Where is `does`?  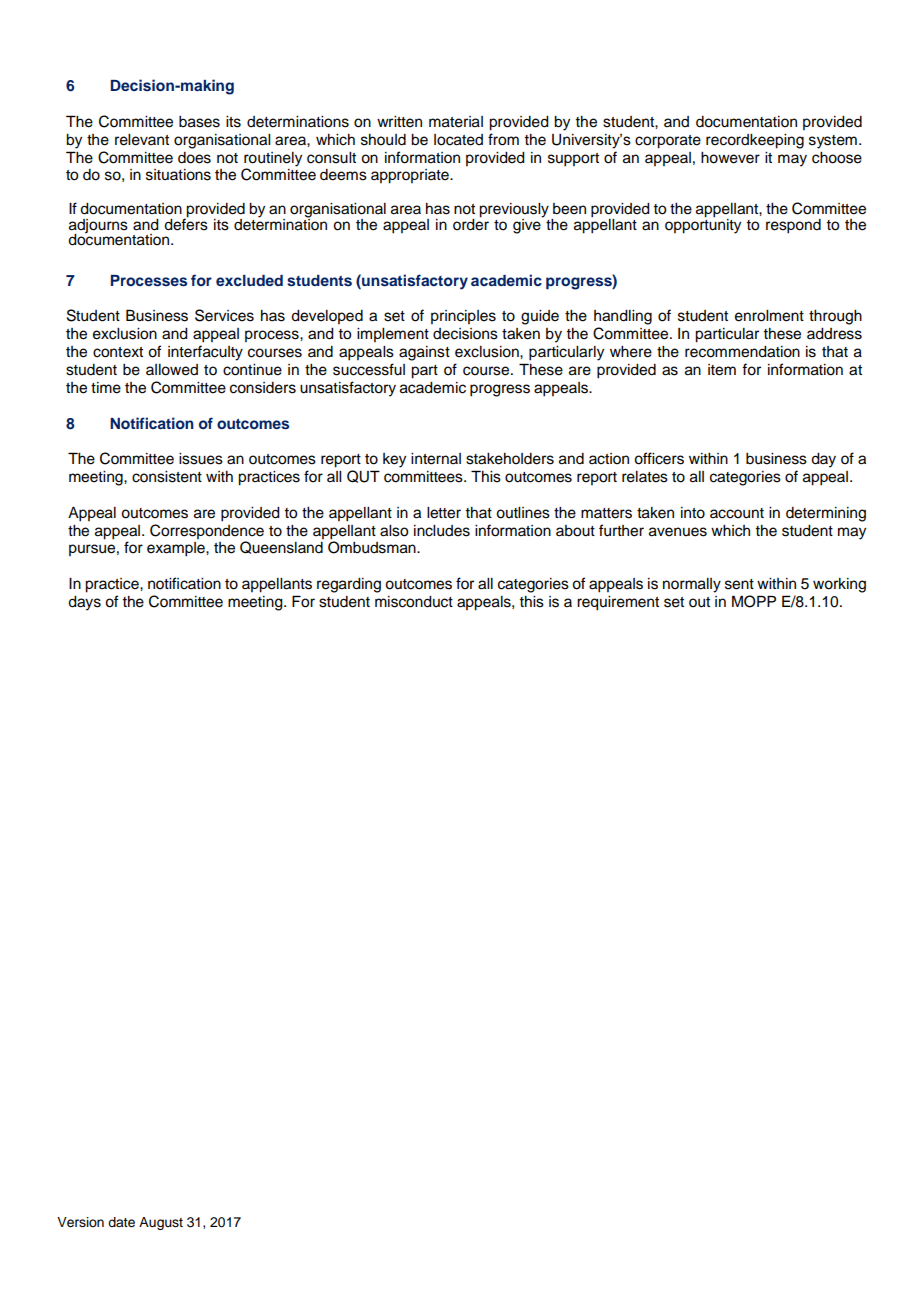
does is located at coordinates (194, 158).
